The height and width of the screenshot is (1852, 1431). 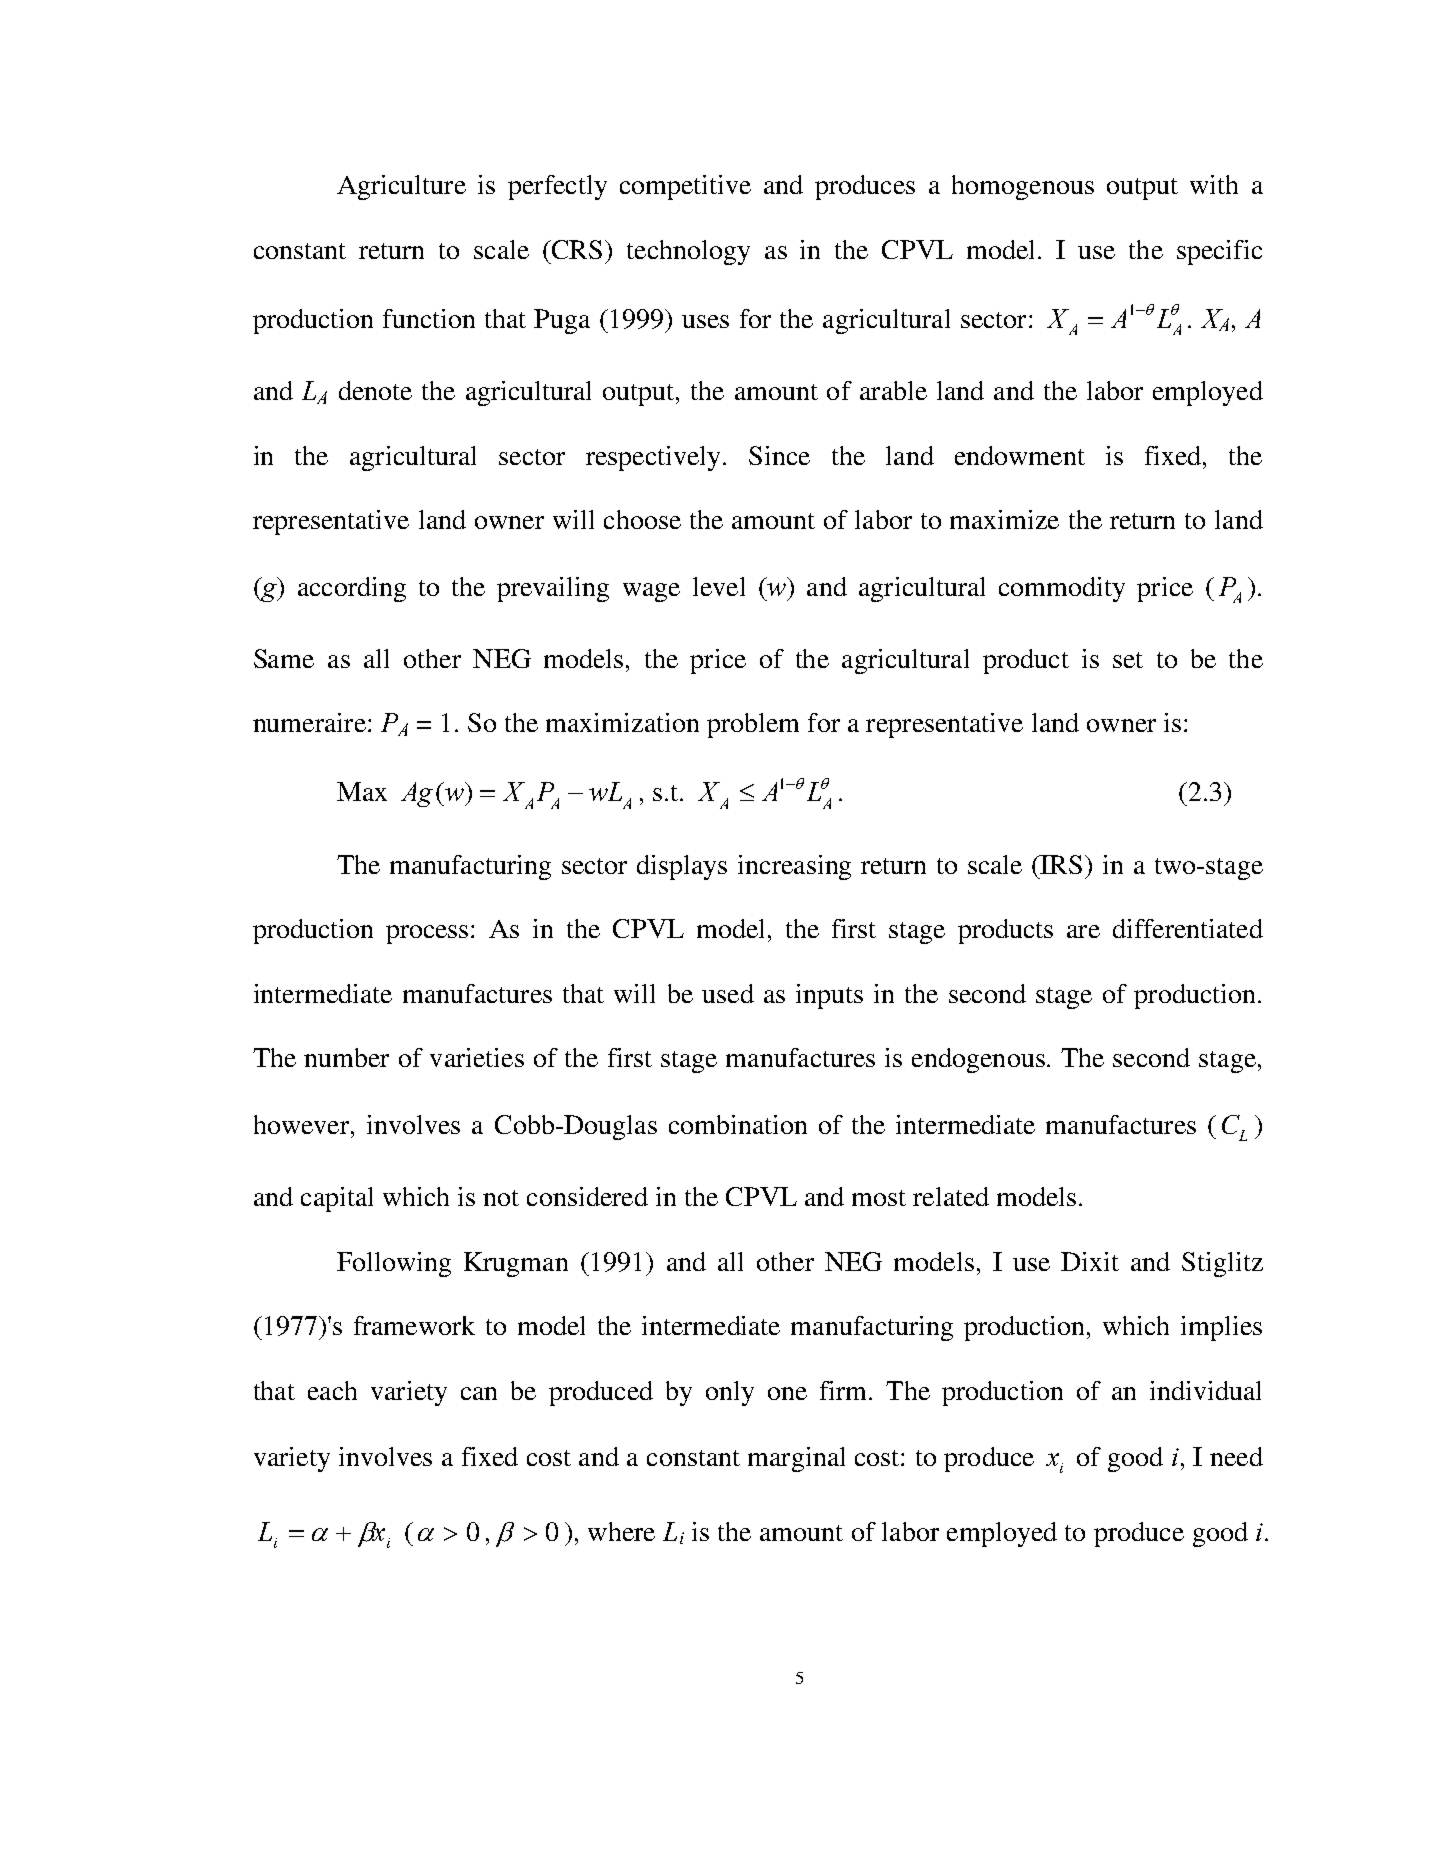 What do you see at coordinates (1236, 1456) in the screenshot?
I see `need` at bounding box center [1236, 1456].
